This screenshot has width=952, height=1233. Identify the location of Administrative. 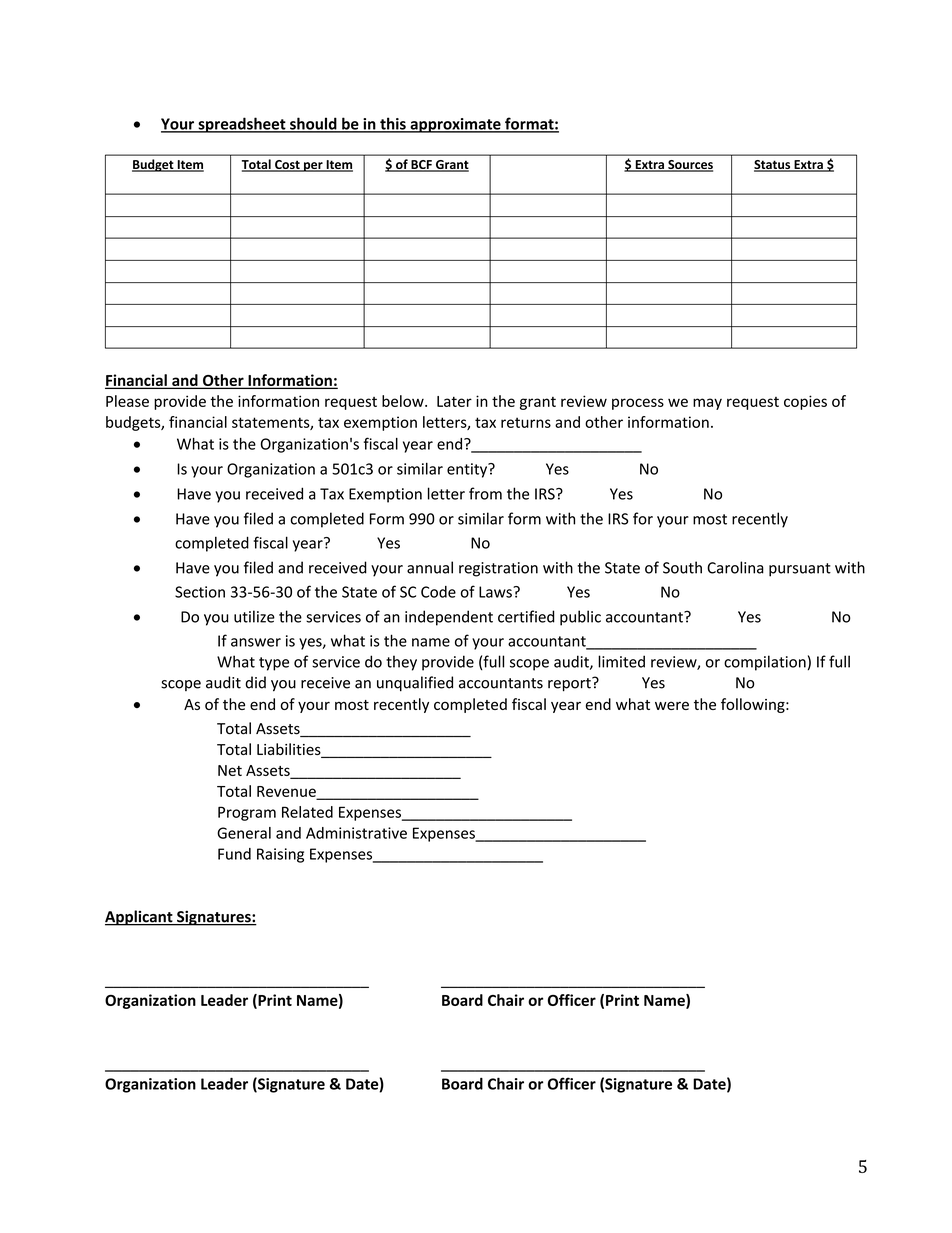
(356, 833).
